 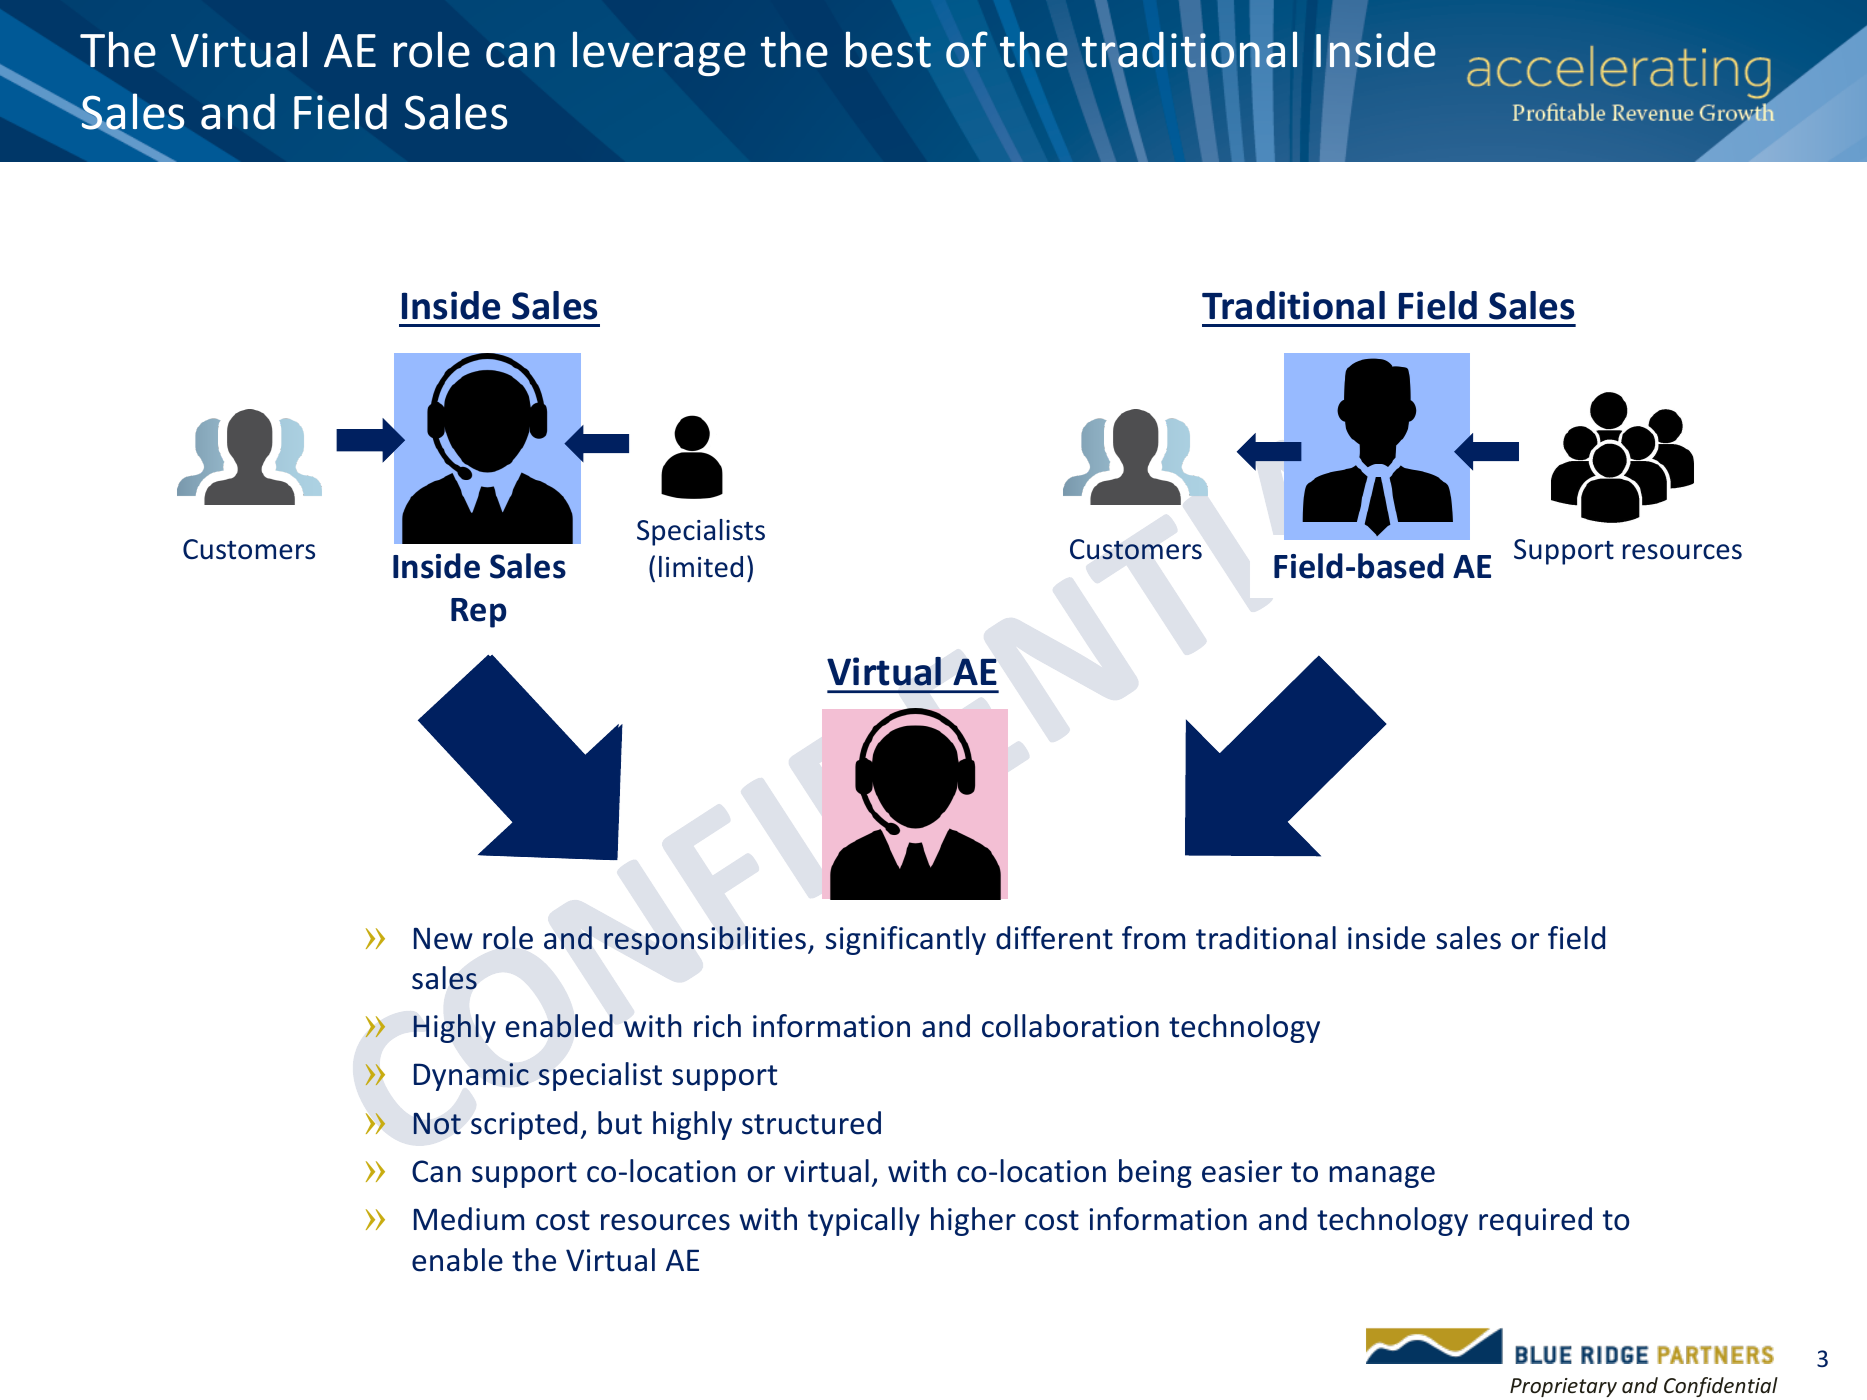 I want to click on Medium, so click(x=469, y=1219).
